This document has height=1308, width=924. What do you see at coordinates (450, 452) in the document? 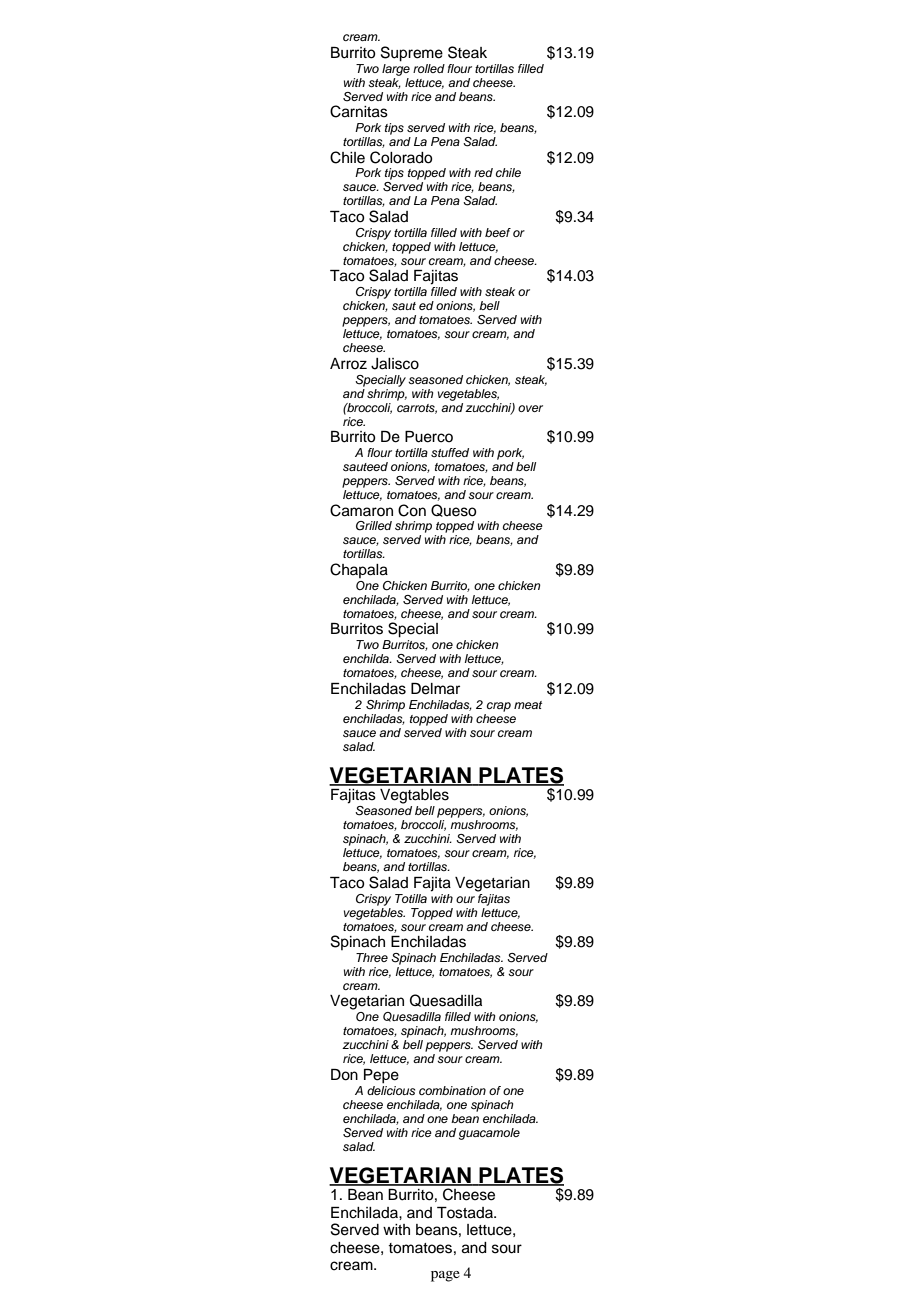
I see `stuffed` at bounding box center [450, 452].
